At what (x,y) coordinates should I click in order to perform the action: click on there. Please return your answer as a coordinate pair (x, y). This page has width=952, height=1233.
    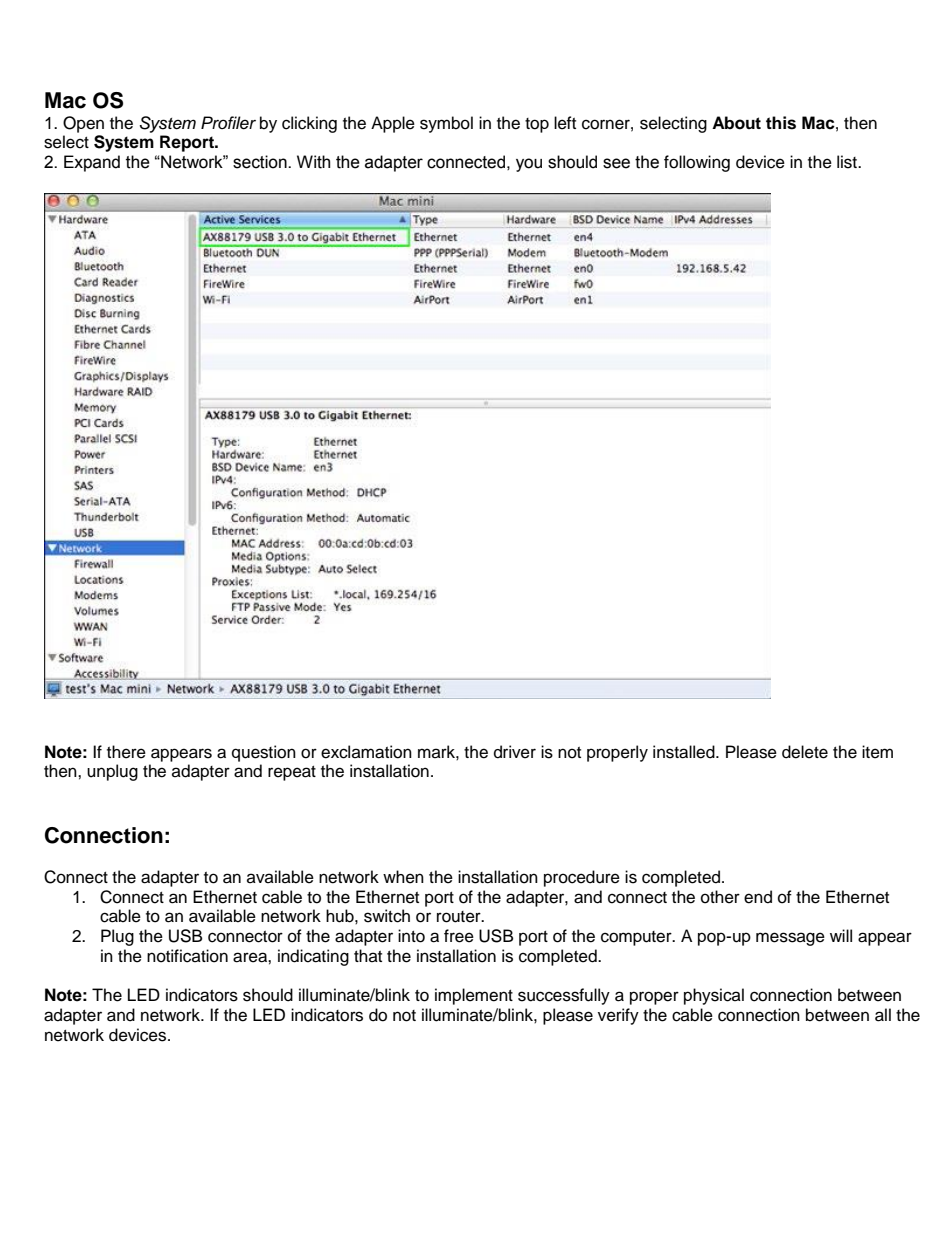
    Looking at the image, I should click on (126, 752).
